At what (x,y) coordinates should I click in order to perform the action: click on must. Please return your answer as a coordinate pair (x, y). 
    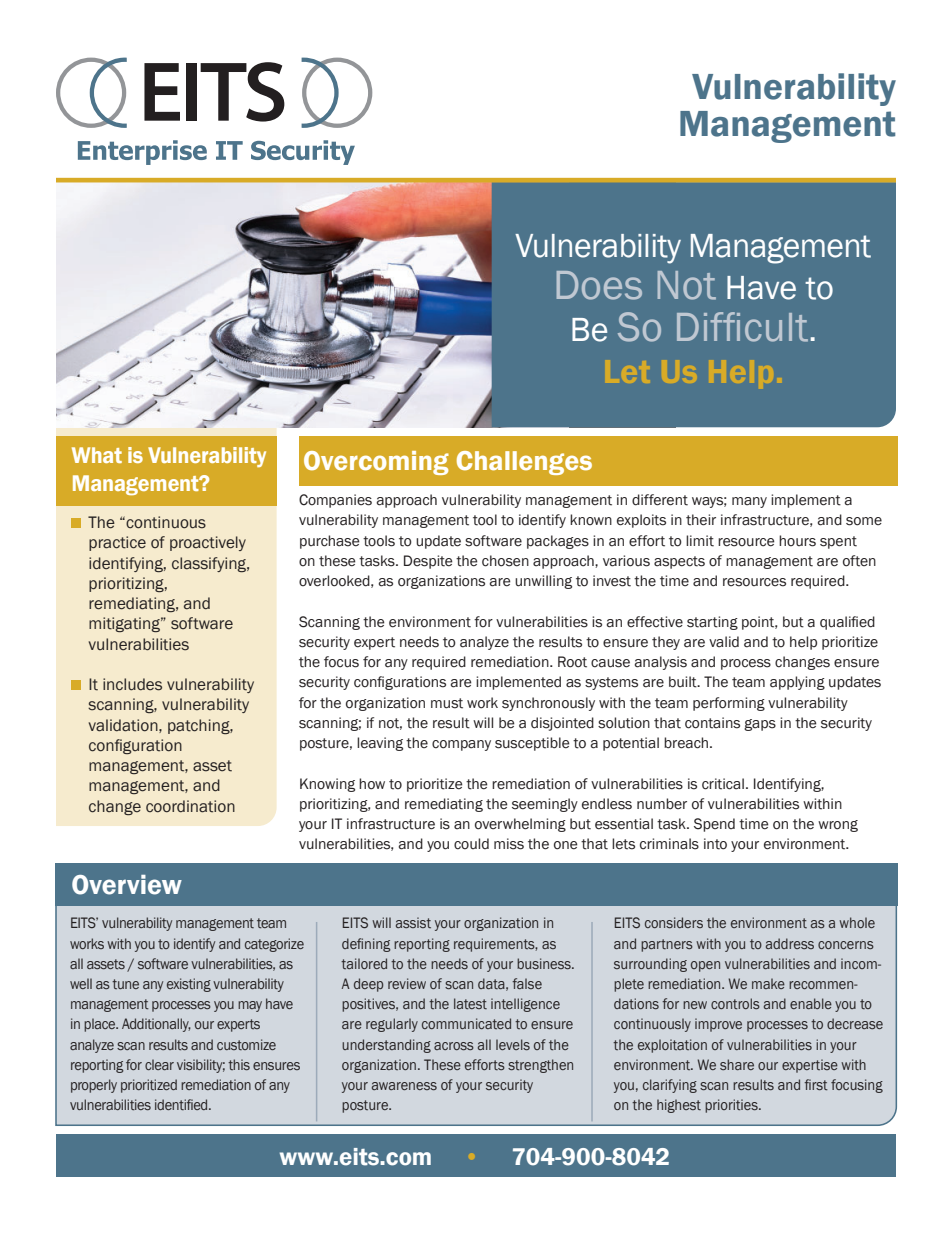
    Looking at the image, I should click on (447, 703).
